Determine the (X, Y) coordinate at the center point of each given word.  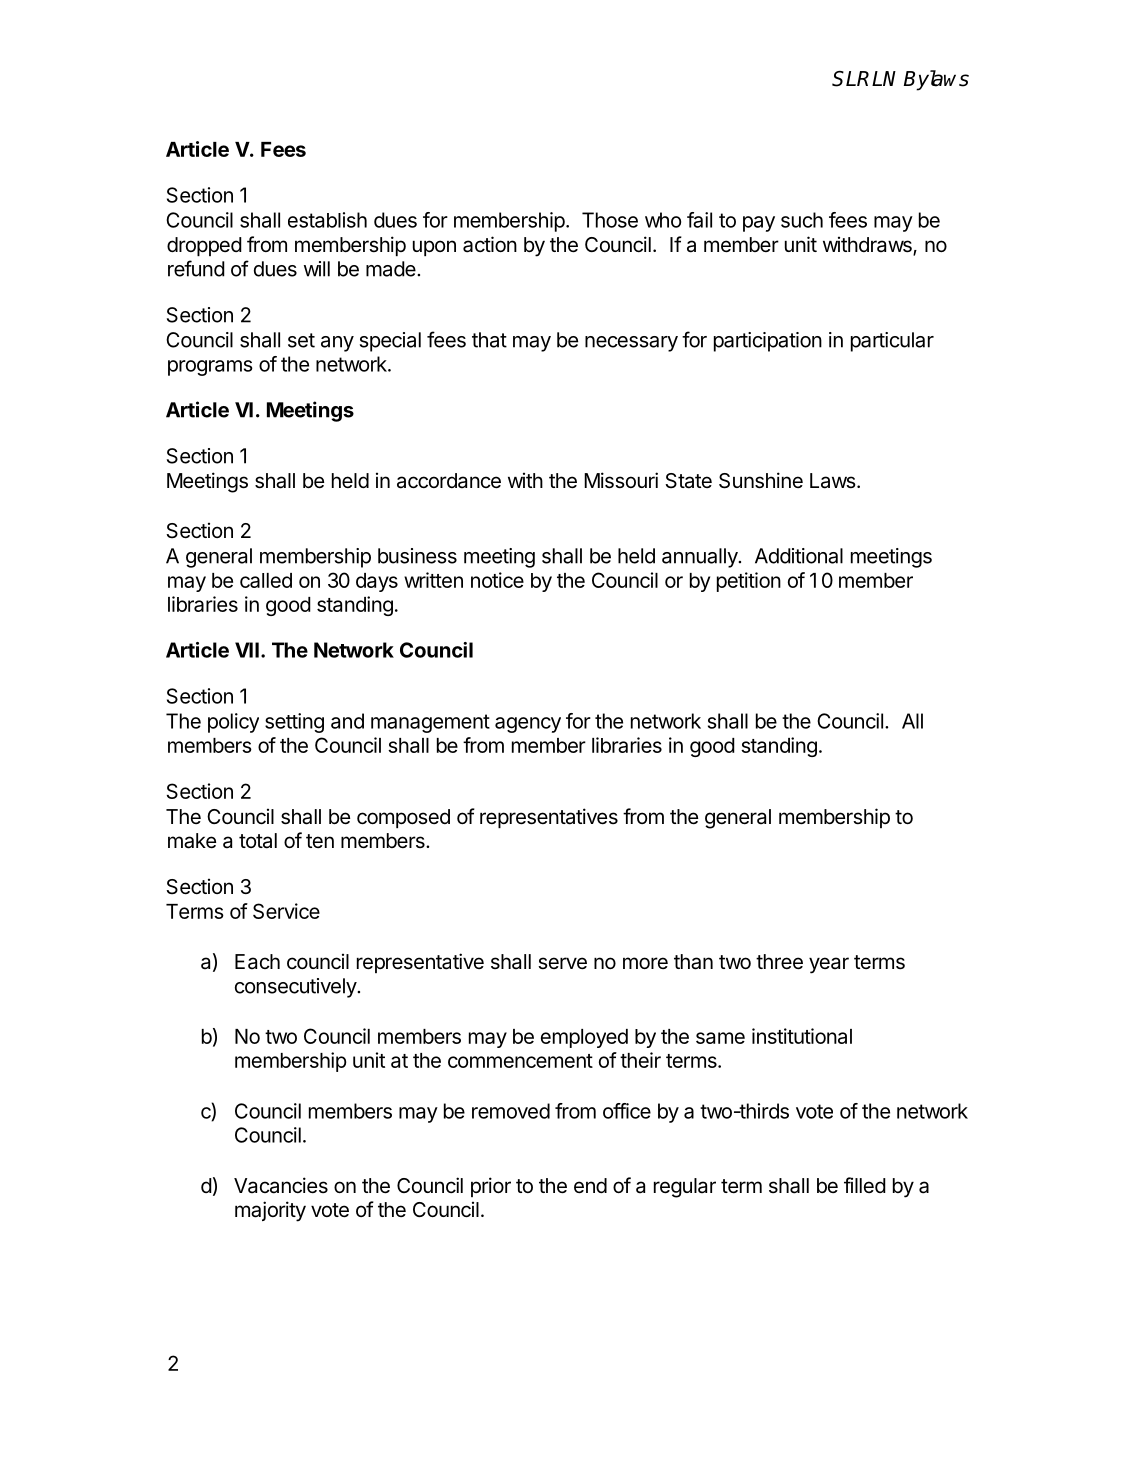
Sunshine (761, 480)
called (266, 580)
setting (294, 723)
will (317, 269)
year (829, 965)
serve (562, 963)
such (802, 220)
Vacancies (281, 1185)
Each (257, 962)
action (490, 244)
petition (749, 582)
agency (528, 725)
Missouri (621, 480)
